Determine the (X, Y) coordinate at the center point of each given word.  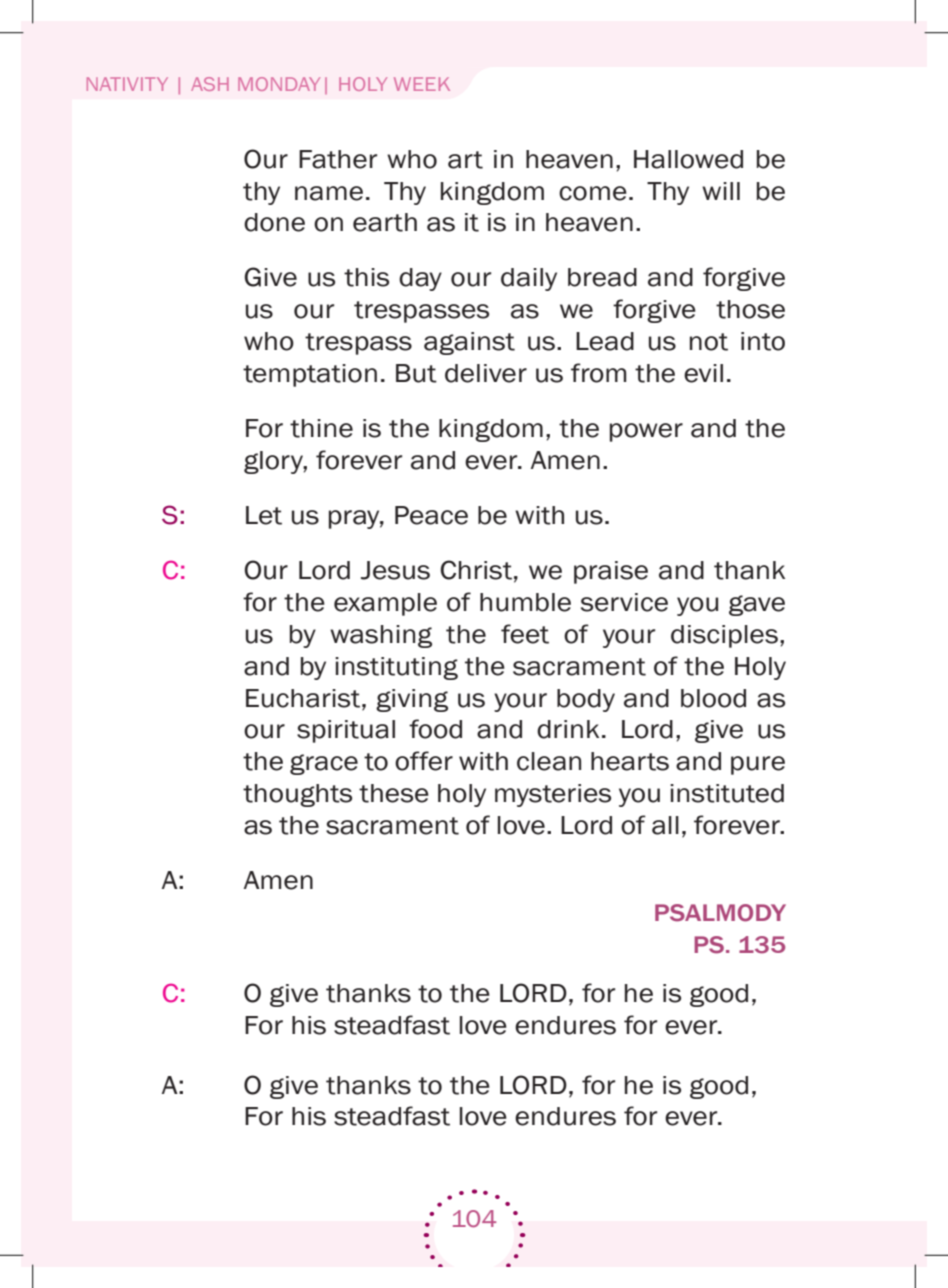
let (264, 515)
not (709, 342)
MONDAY (279, 84)
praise (611, 572)
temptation (310, 375)
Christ (476, 570)
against (469, 343)
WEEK (422, 84)
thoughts (297, 795)
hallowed (688, 159)
